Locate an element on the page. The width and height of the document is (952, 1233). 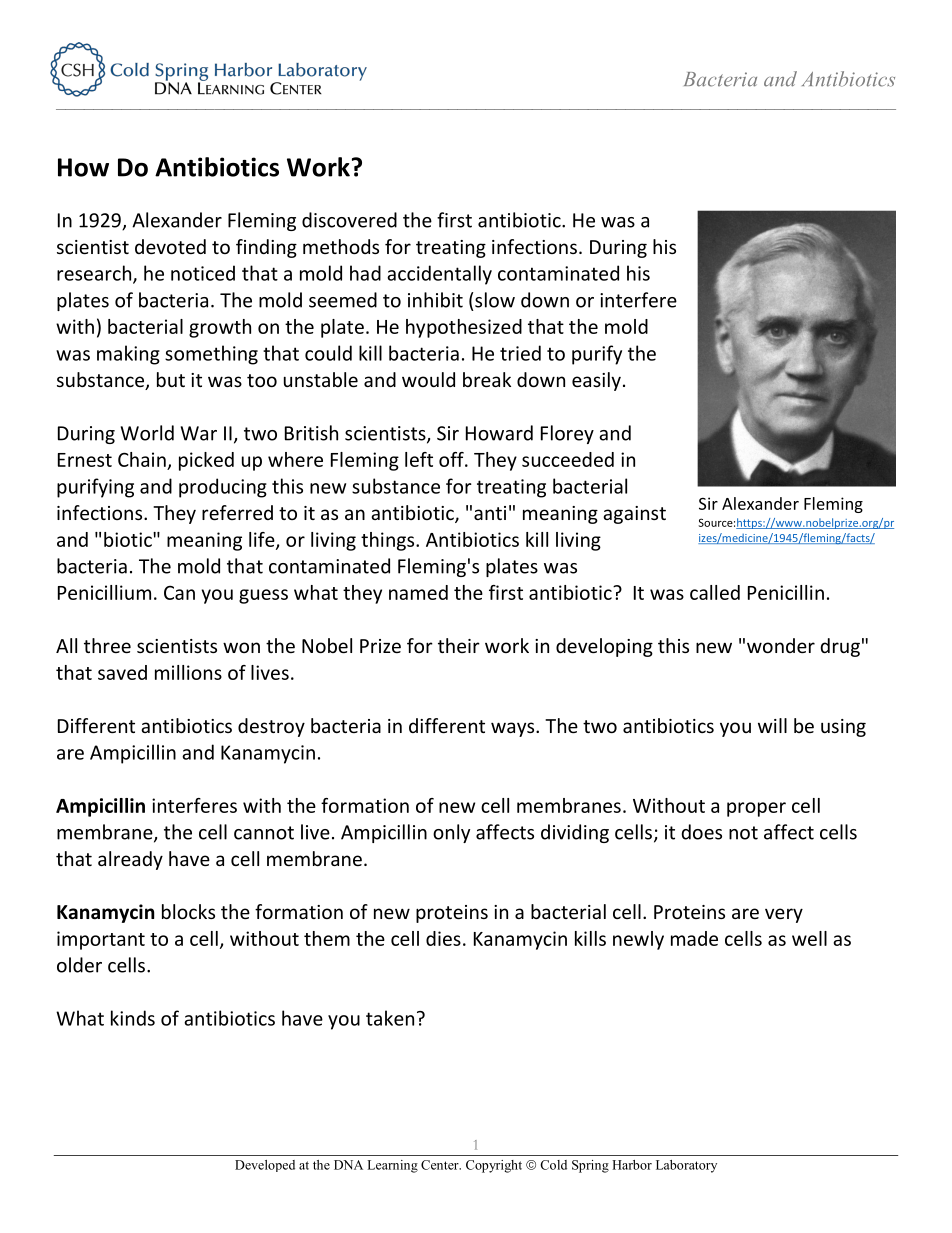
dies is located at coordinates (443, 938).
